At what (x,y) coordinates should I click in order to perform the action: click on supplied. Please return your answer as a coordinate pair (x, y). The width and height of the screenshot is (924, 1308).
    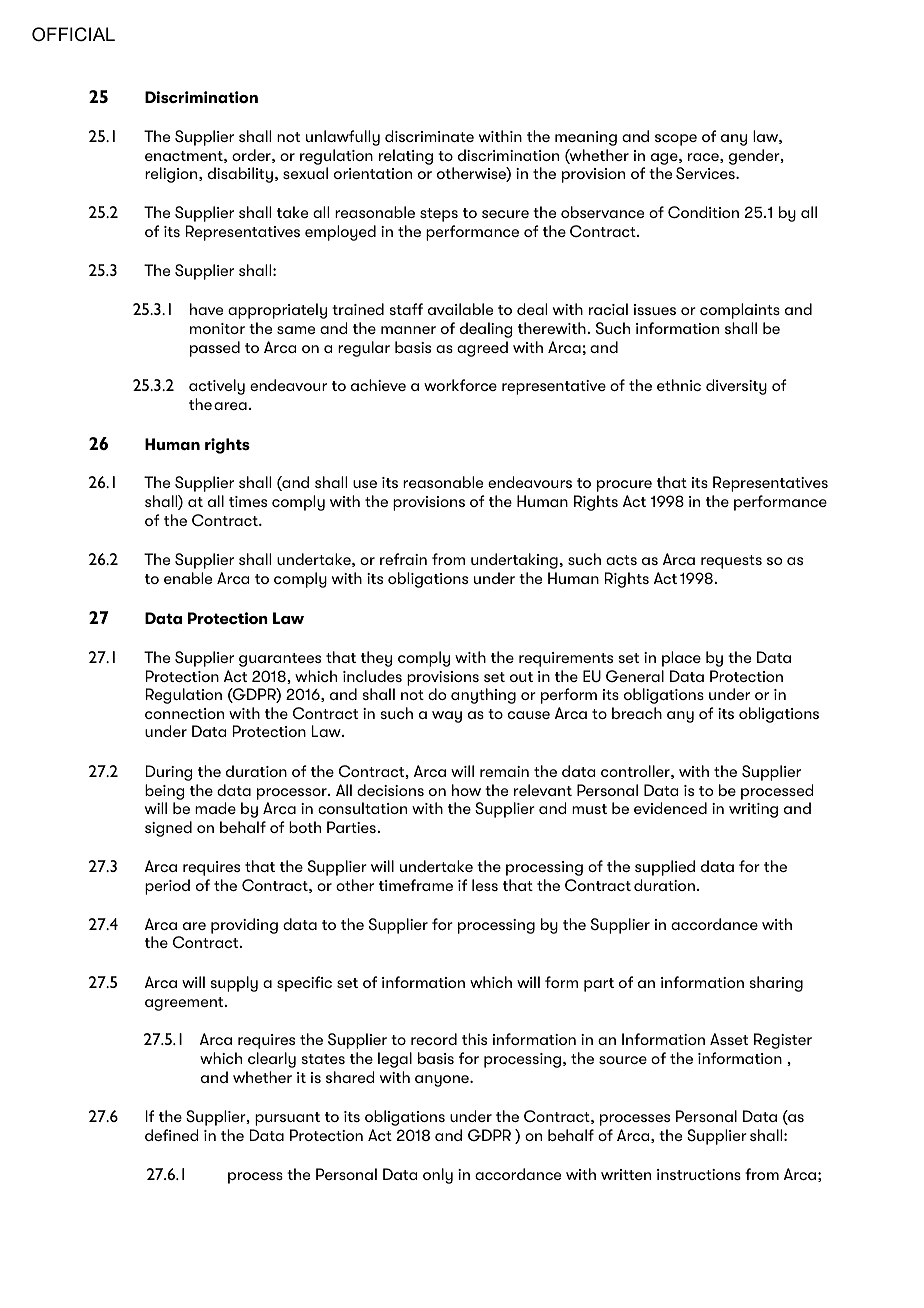
    Looking at the image, I should click on (665, 868).
